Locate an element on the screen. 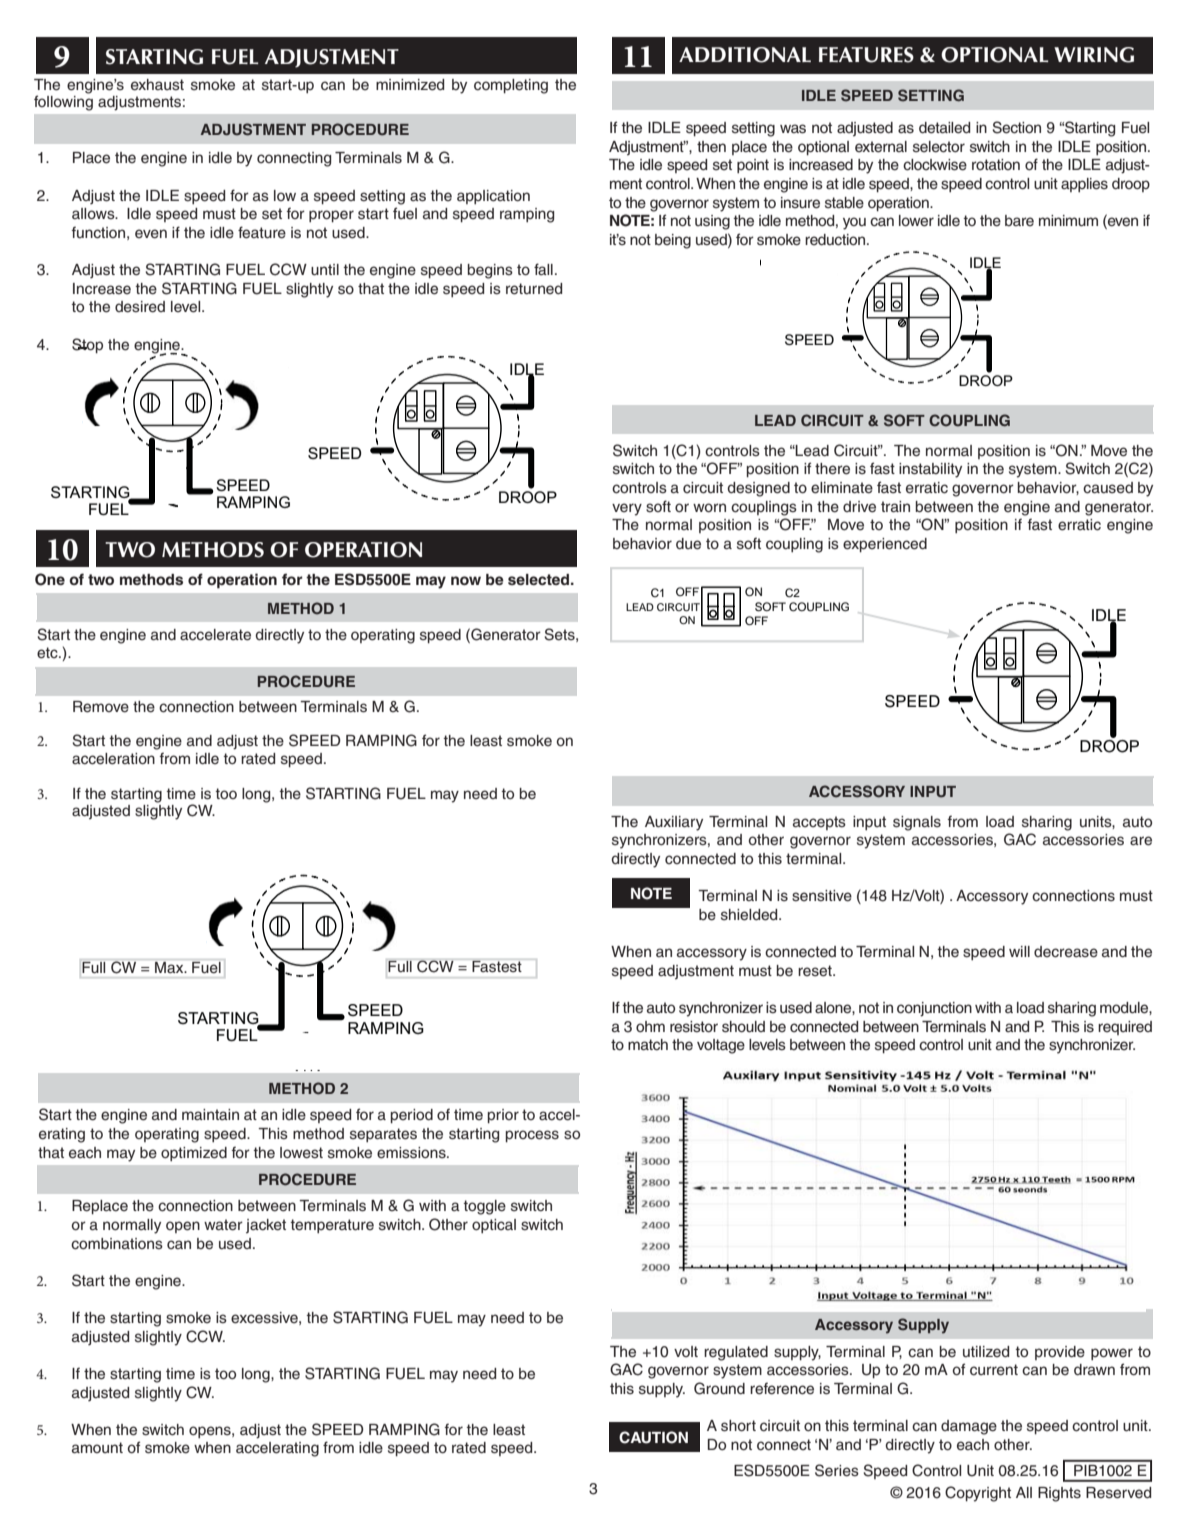 The width and height of the screenshot is (1187, 1536). CAUTION is located at coordinates (653, 1437).
